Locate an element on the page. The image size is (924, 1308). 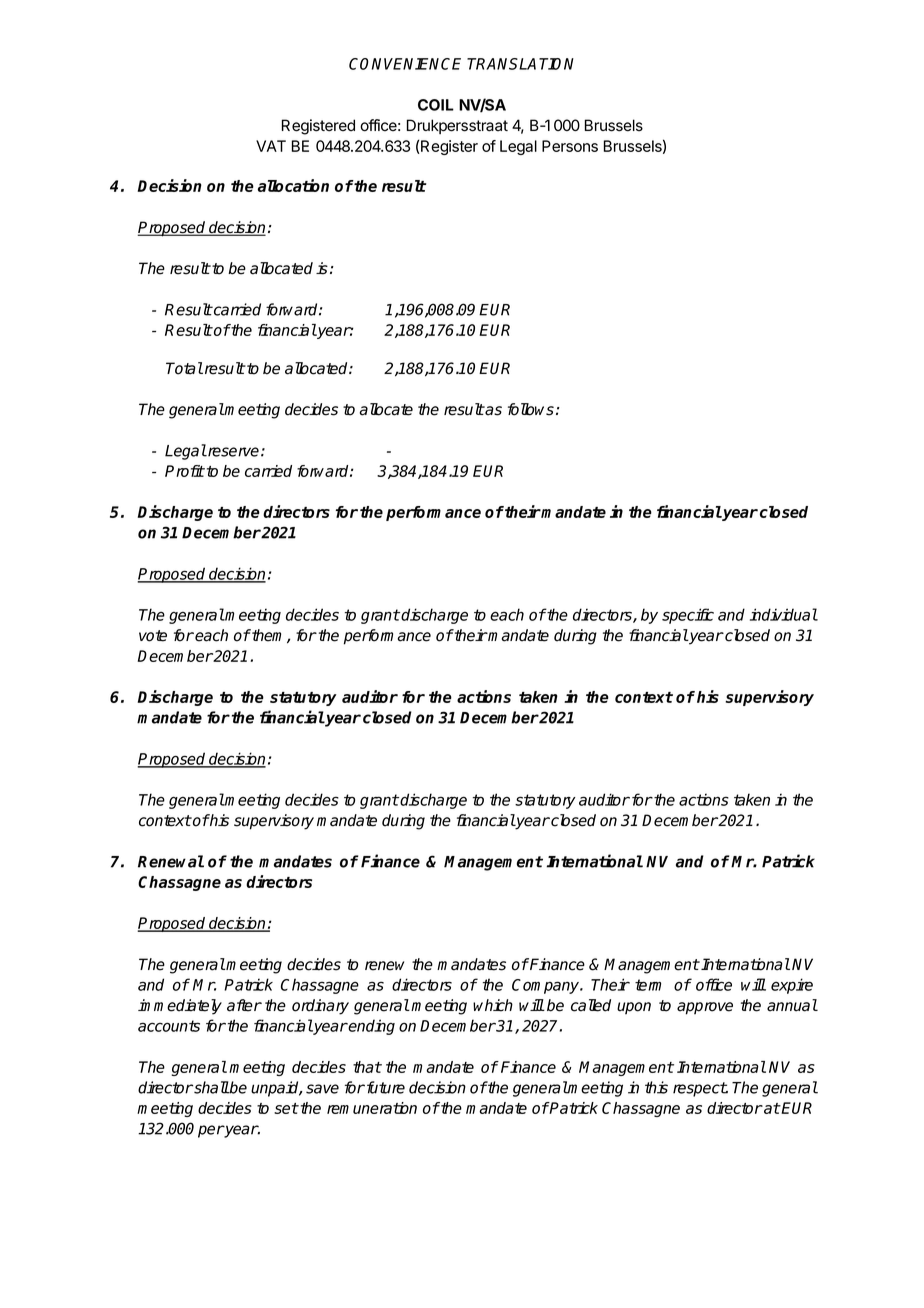
specific is located at coordinates (688, 616).
